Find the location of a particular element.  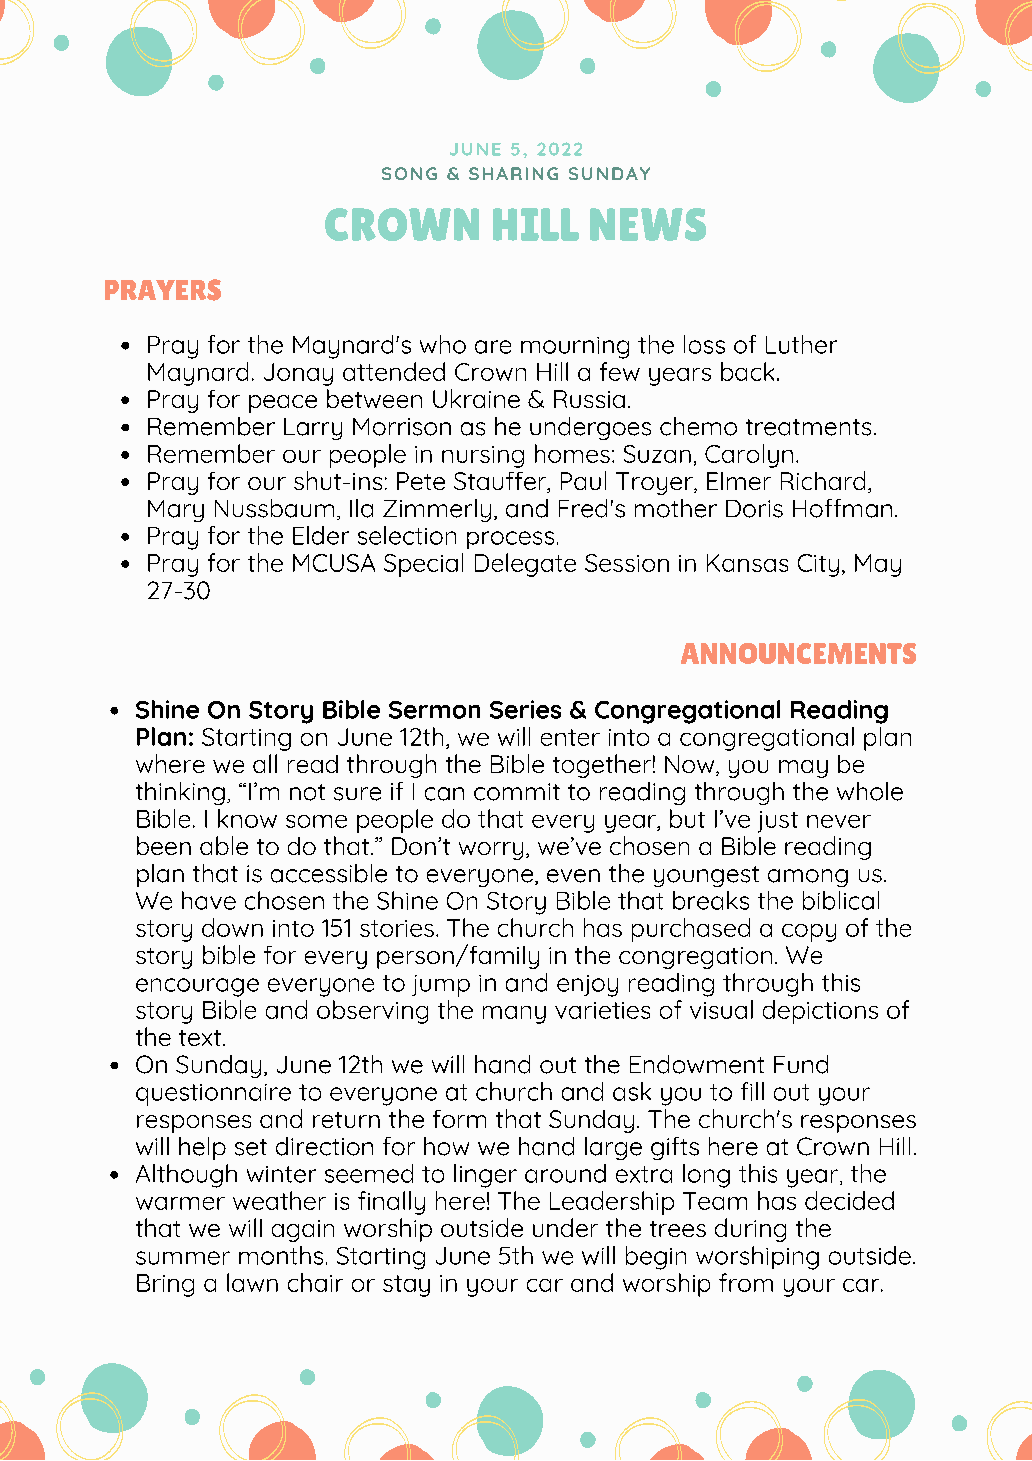

NEWS is located at coordinates (648, 224).
